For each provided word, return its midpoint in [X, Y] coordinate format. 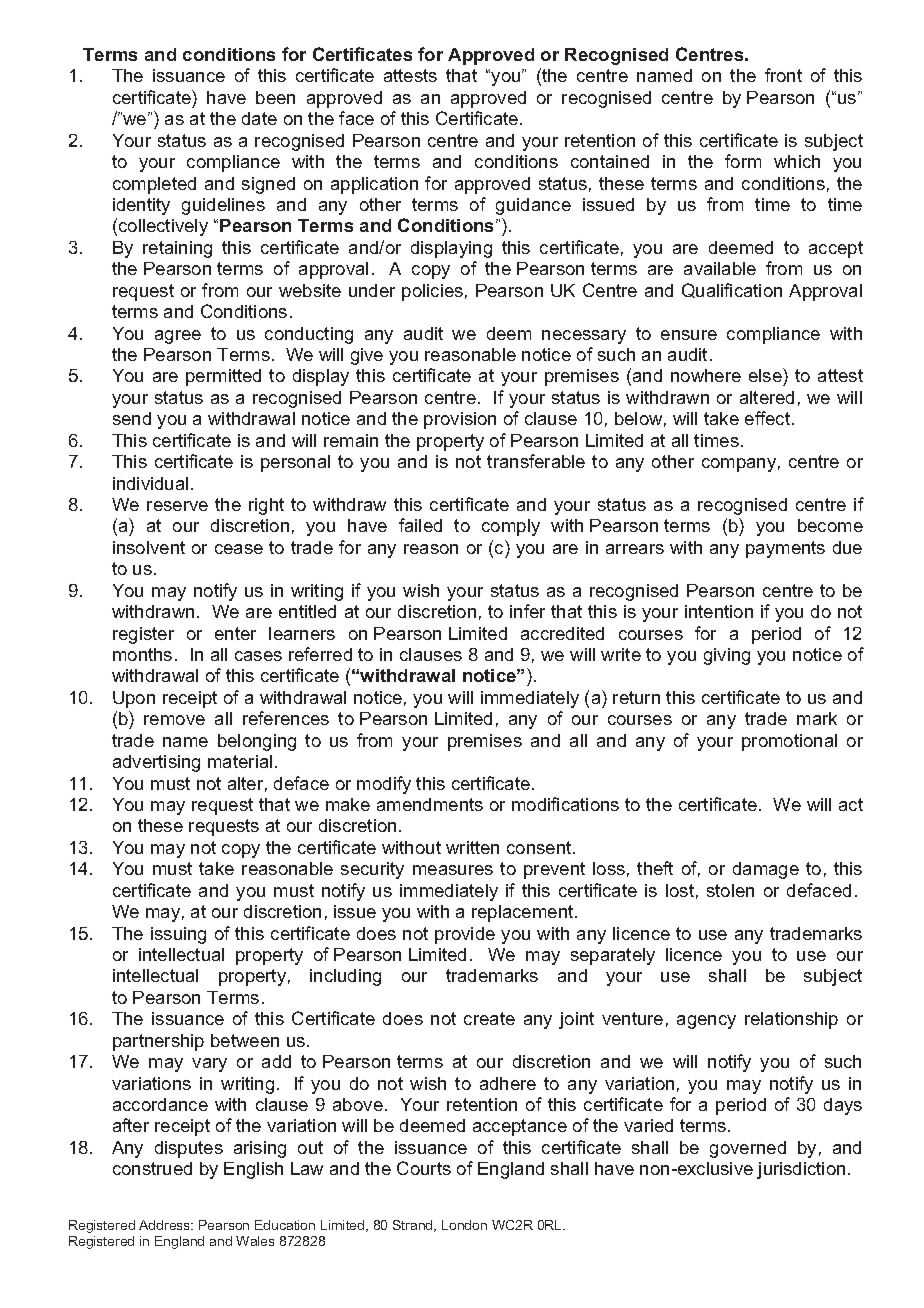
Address [166, 1225]
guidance [533, 206]
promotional [789, 742]
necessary [584, 337]
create [489, 1018]
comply [511, 527]
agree [178, 337]
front [783, 75]
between [245, 1040]
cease [239, 549]
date [259, 118]
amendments [430, 804]
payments [785, 549]
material [240, 761]
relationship [791, 1020]
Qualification [732, 290]
